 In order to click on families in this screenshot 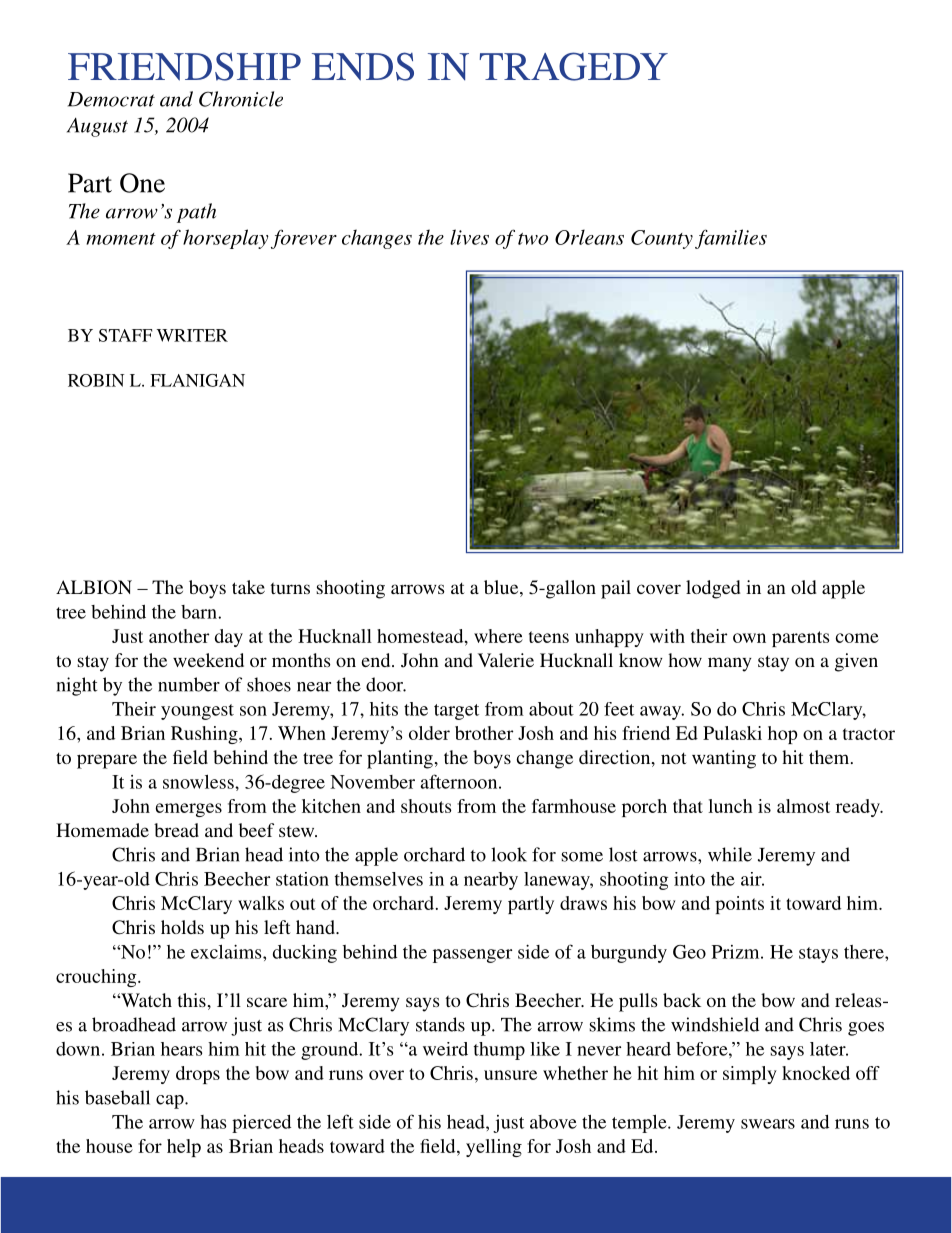, I will do `click(731, 239)`.
